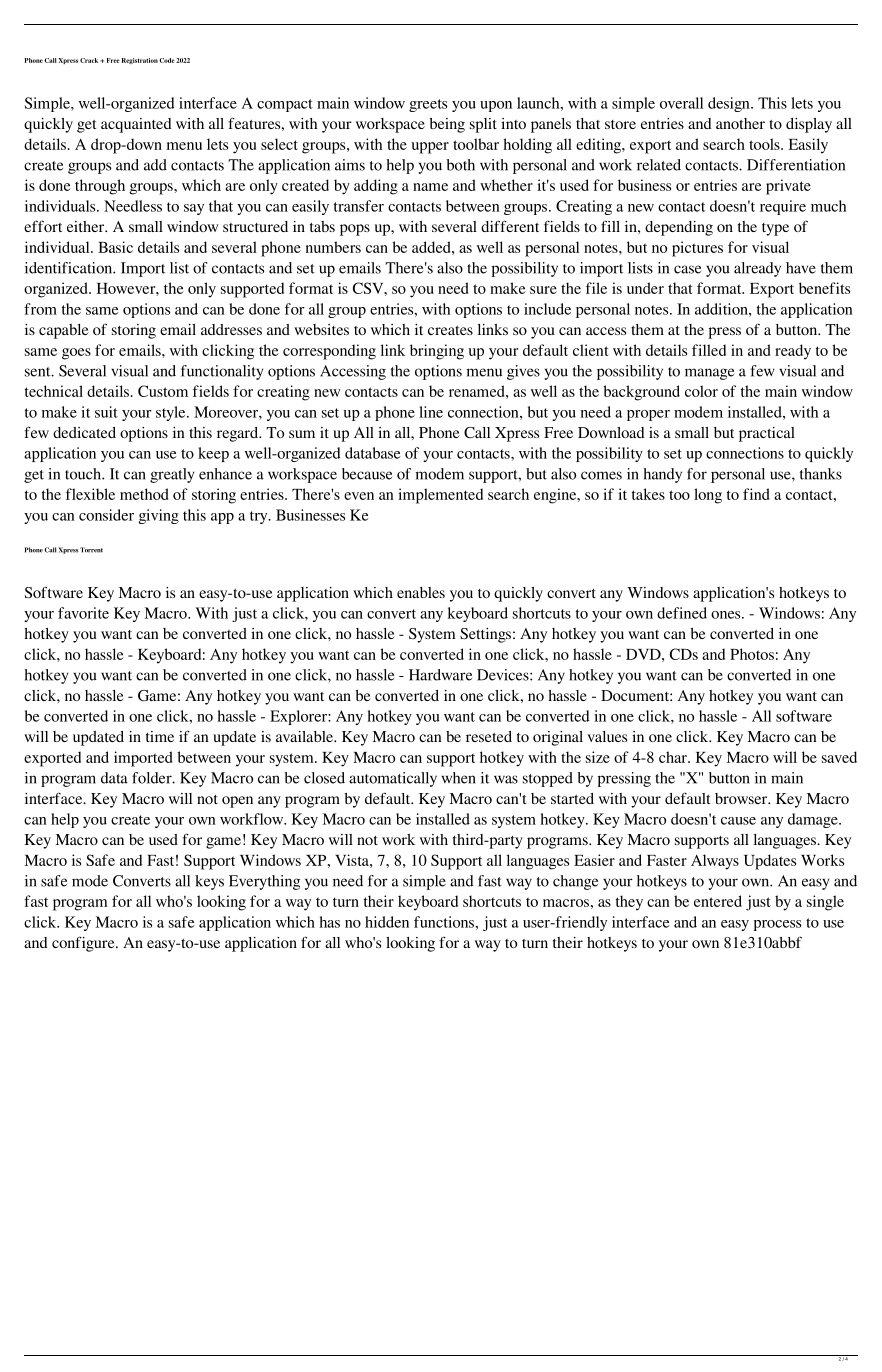 This screenshot has height=1372, width=882. Describe the element at coordinates (84, 944) in the screenshot. I see `configure` at that location.
